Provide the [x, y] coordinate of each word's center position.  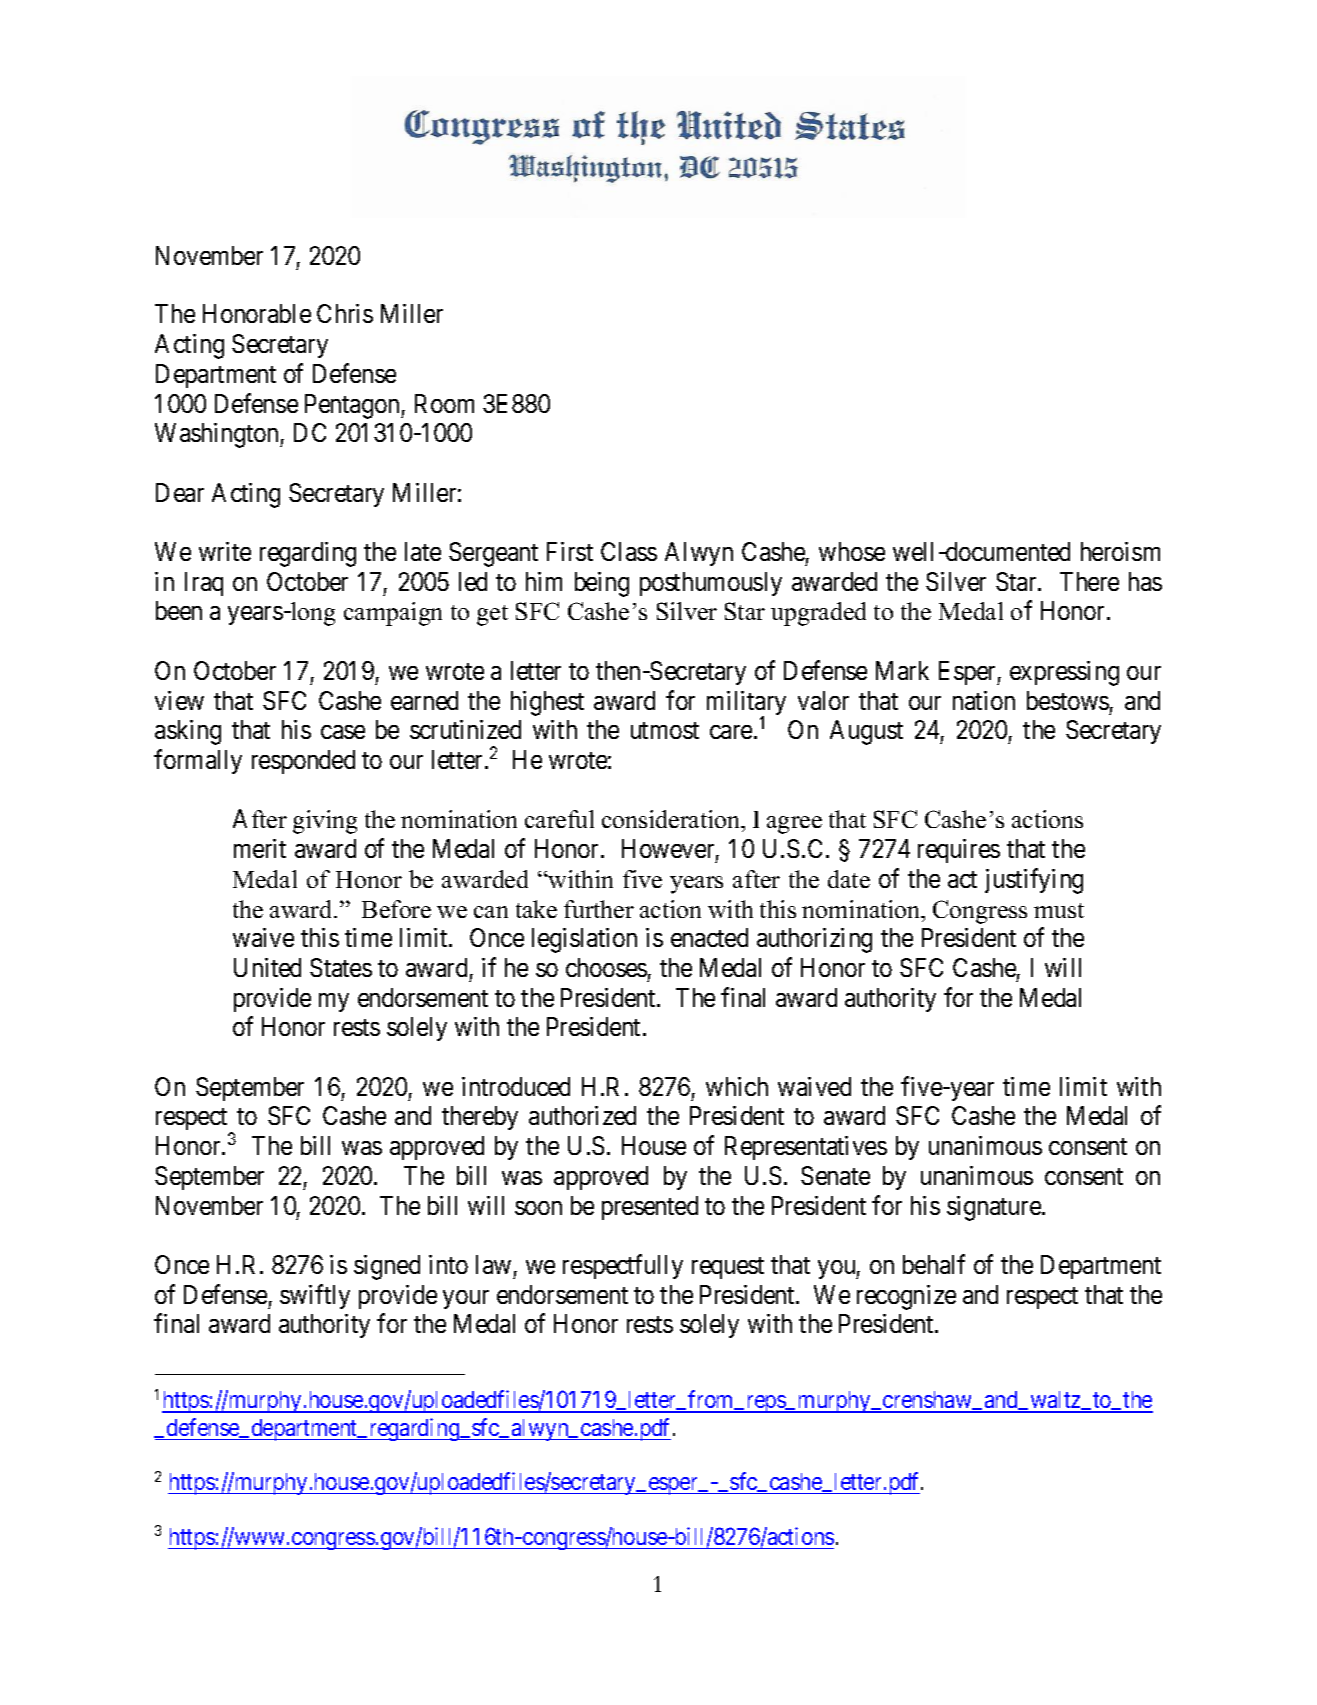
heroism [1120, 551]
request [728, 1268]
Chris [345, 313]
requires [959, 851]
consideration [672, 821]
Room [444, 403]
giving [325, 822]
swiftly [315, 1296]
